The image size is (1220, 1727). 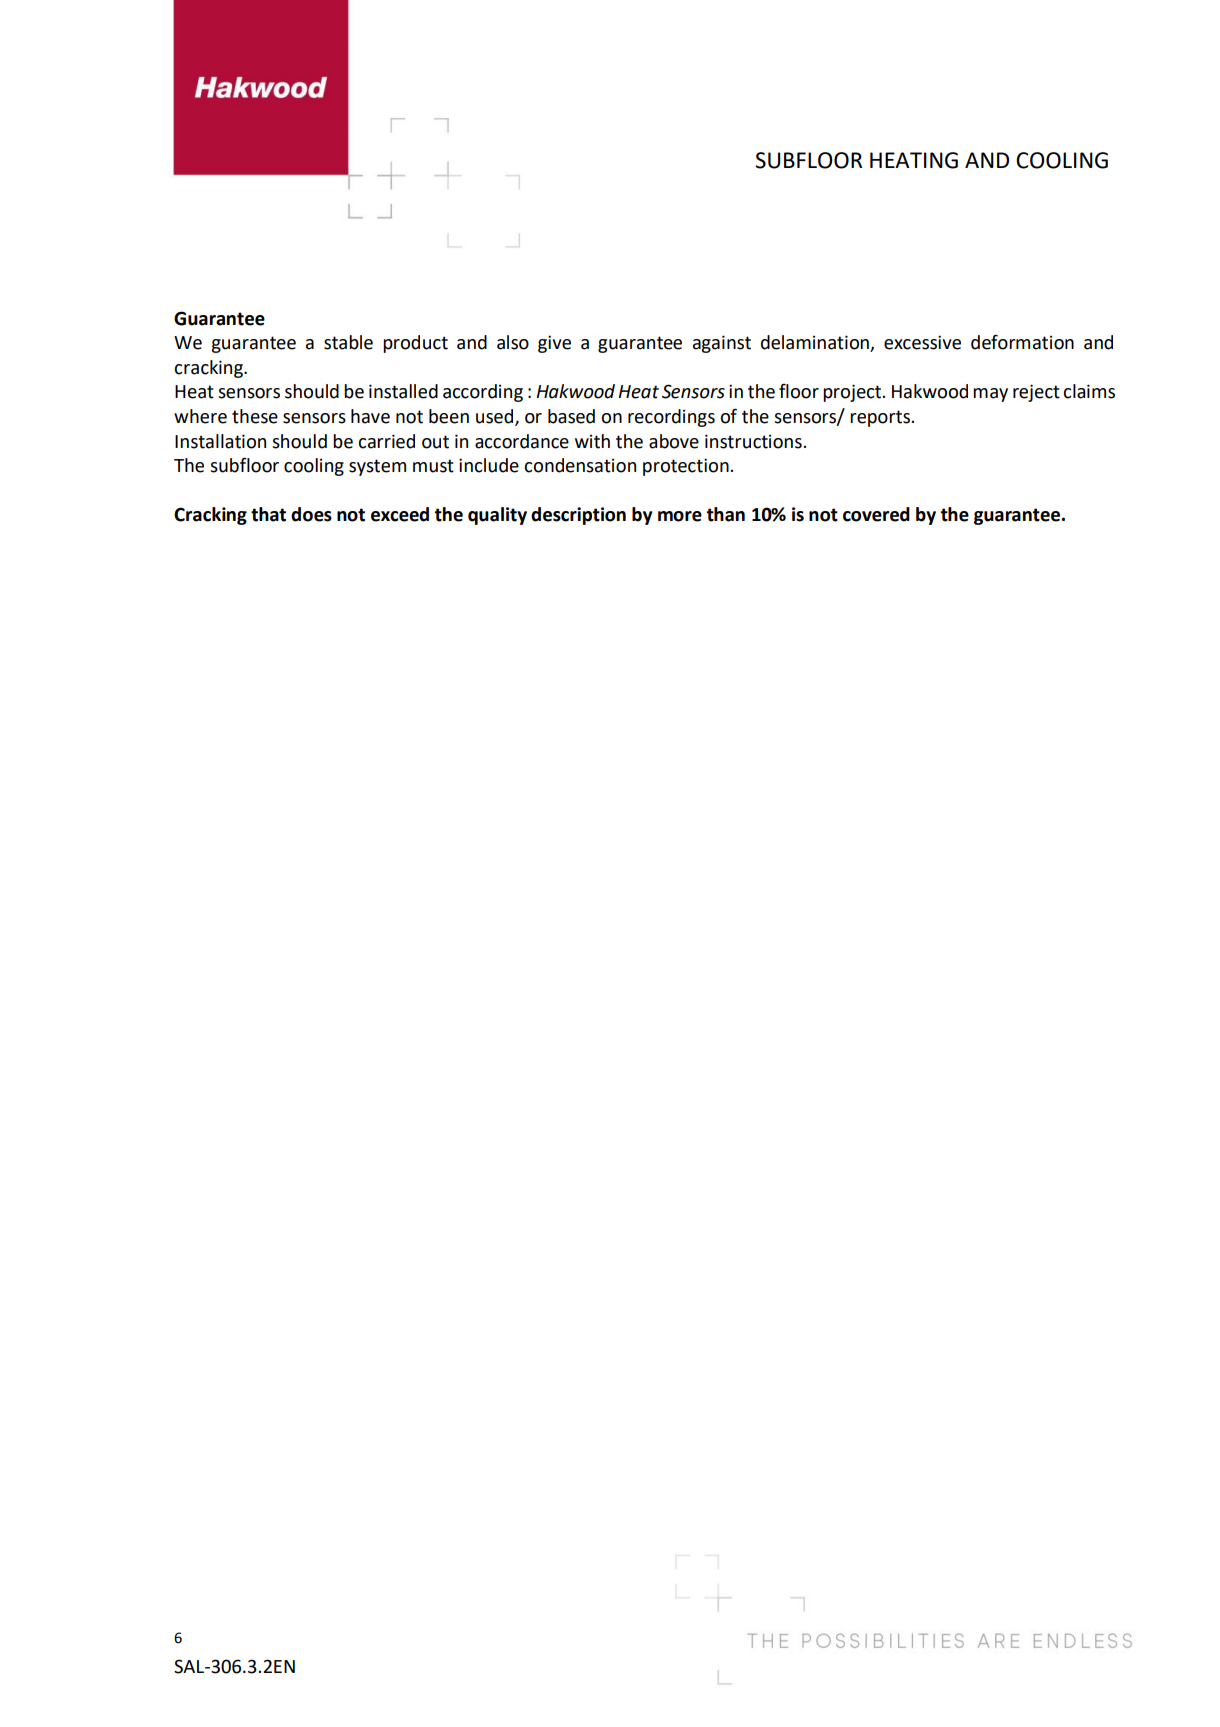 I want to click on more, so click(x=680, y=516).
